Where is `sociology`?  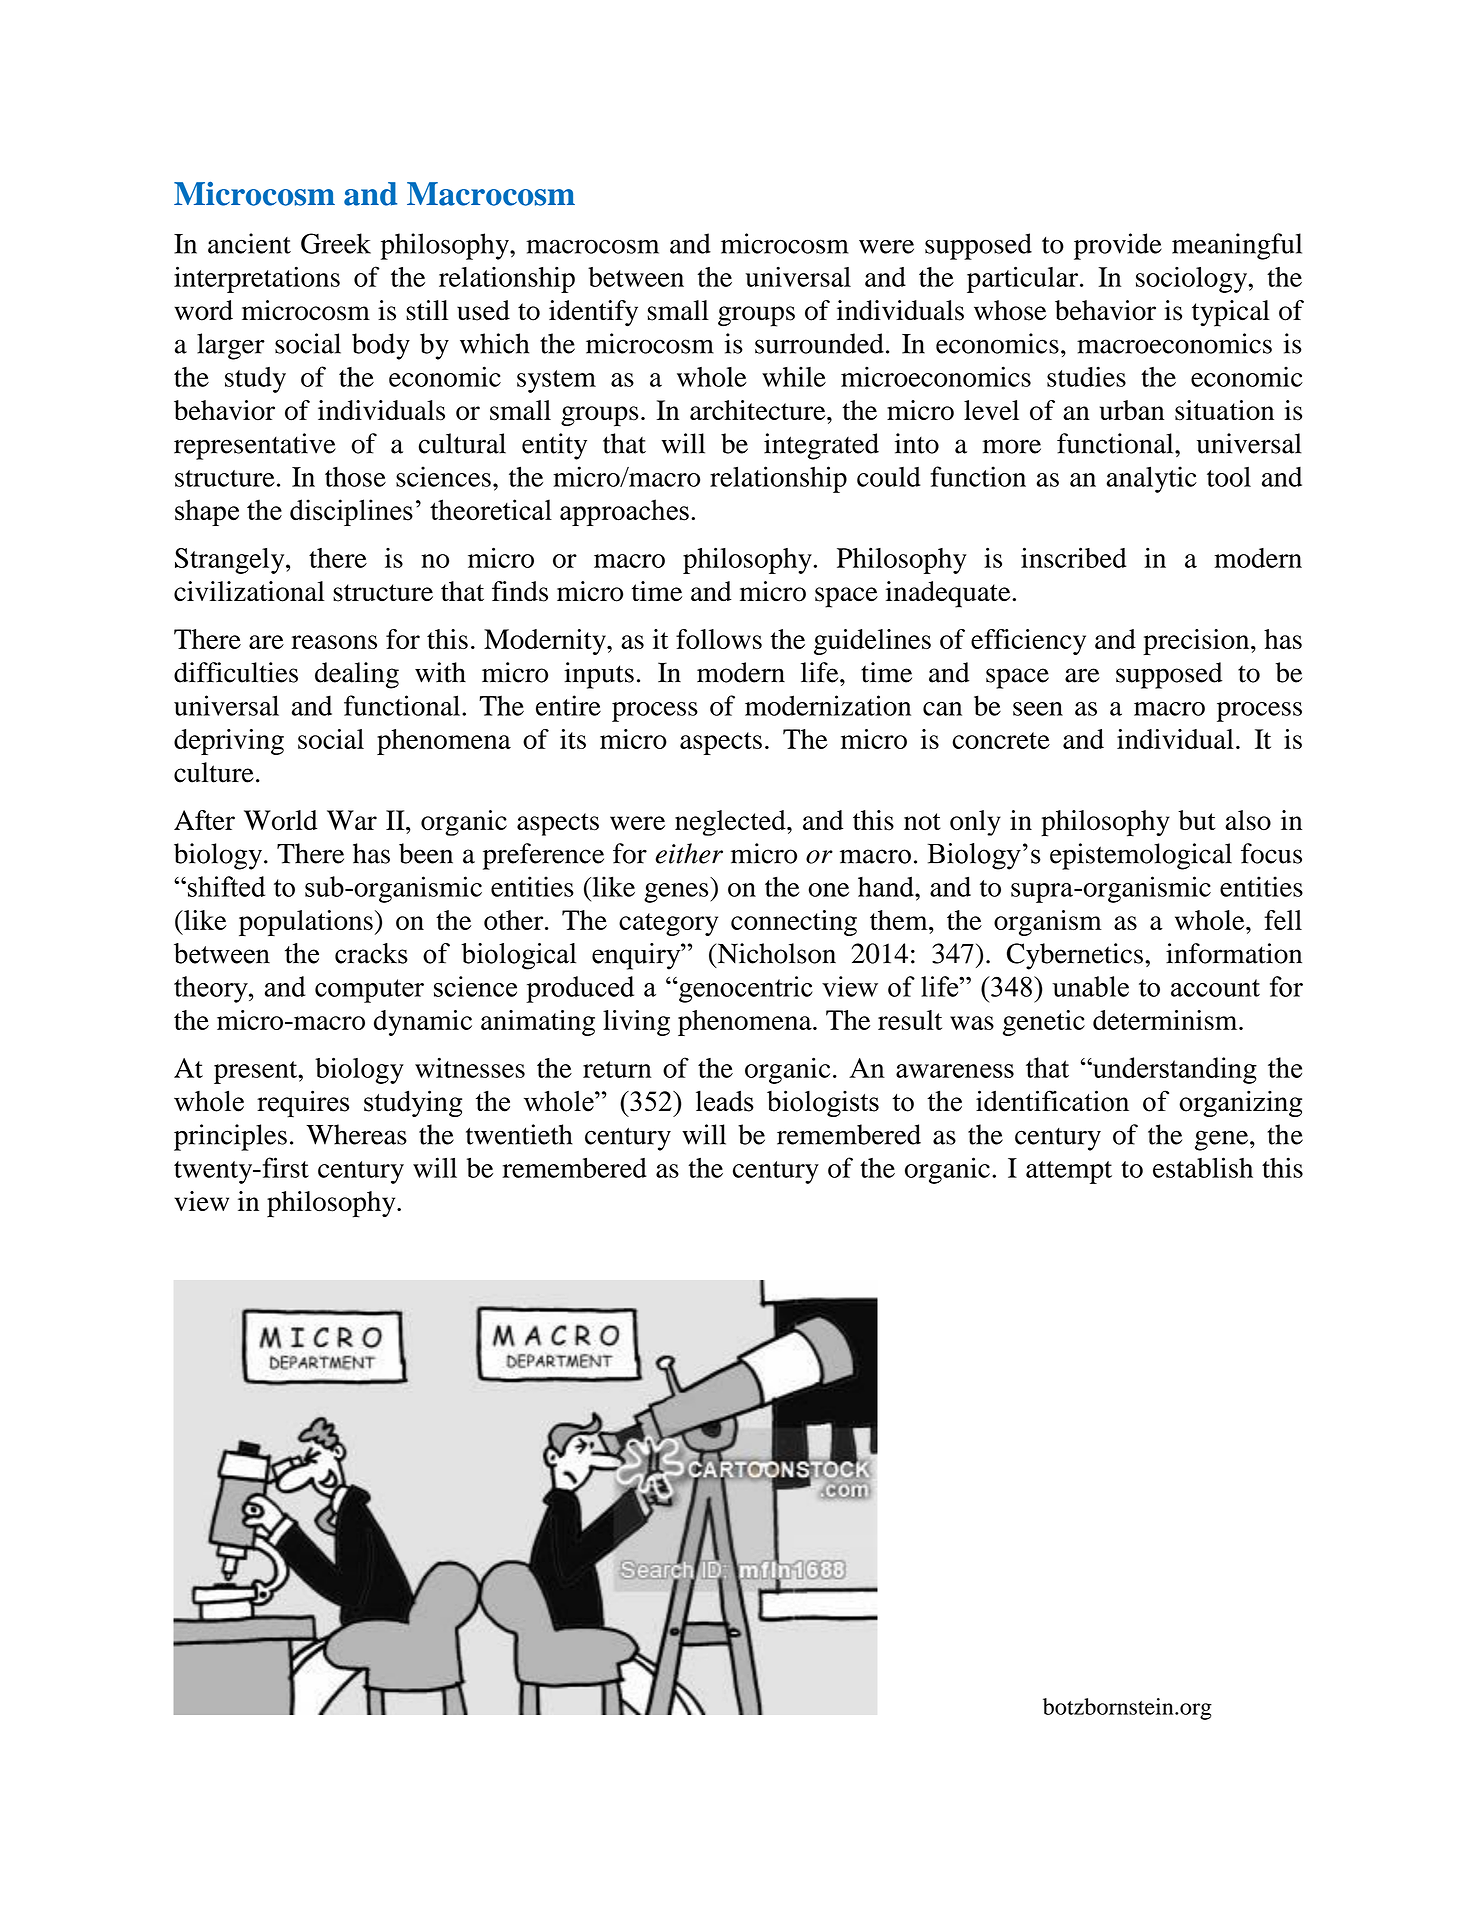
sociology is located at coordinates (1192, 280).
